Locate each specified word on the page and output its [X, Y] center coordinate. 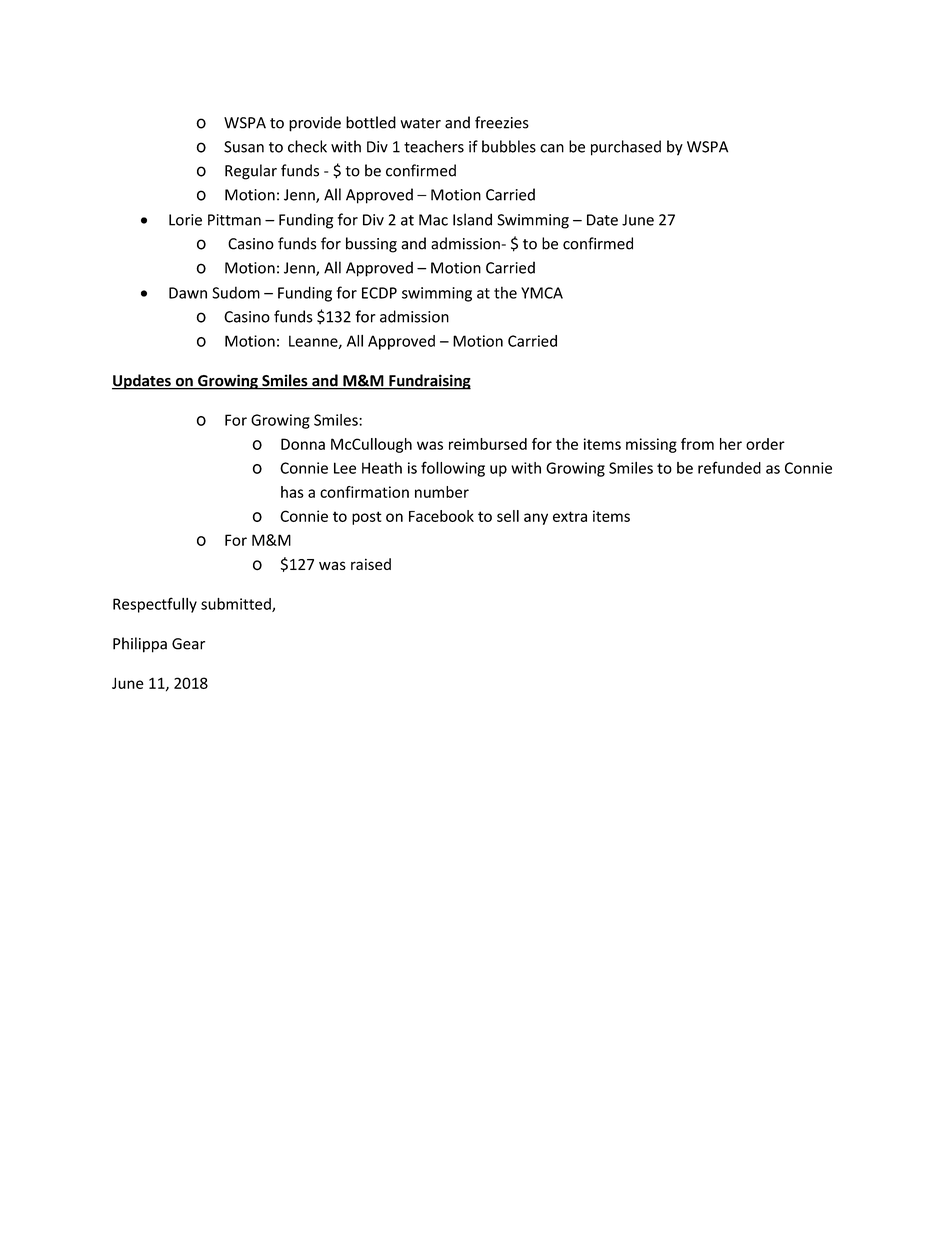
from [697, 444]
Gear [188, 644]
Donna [303, 444]
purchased [626, 148]
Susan [244, 147]
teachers [434, 146]
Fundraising [429, 382]
